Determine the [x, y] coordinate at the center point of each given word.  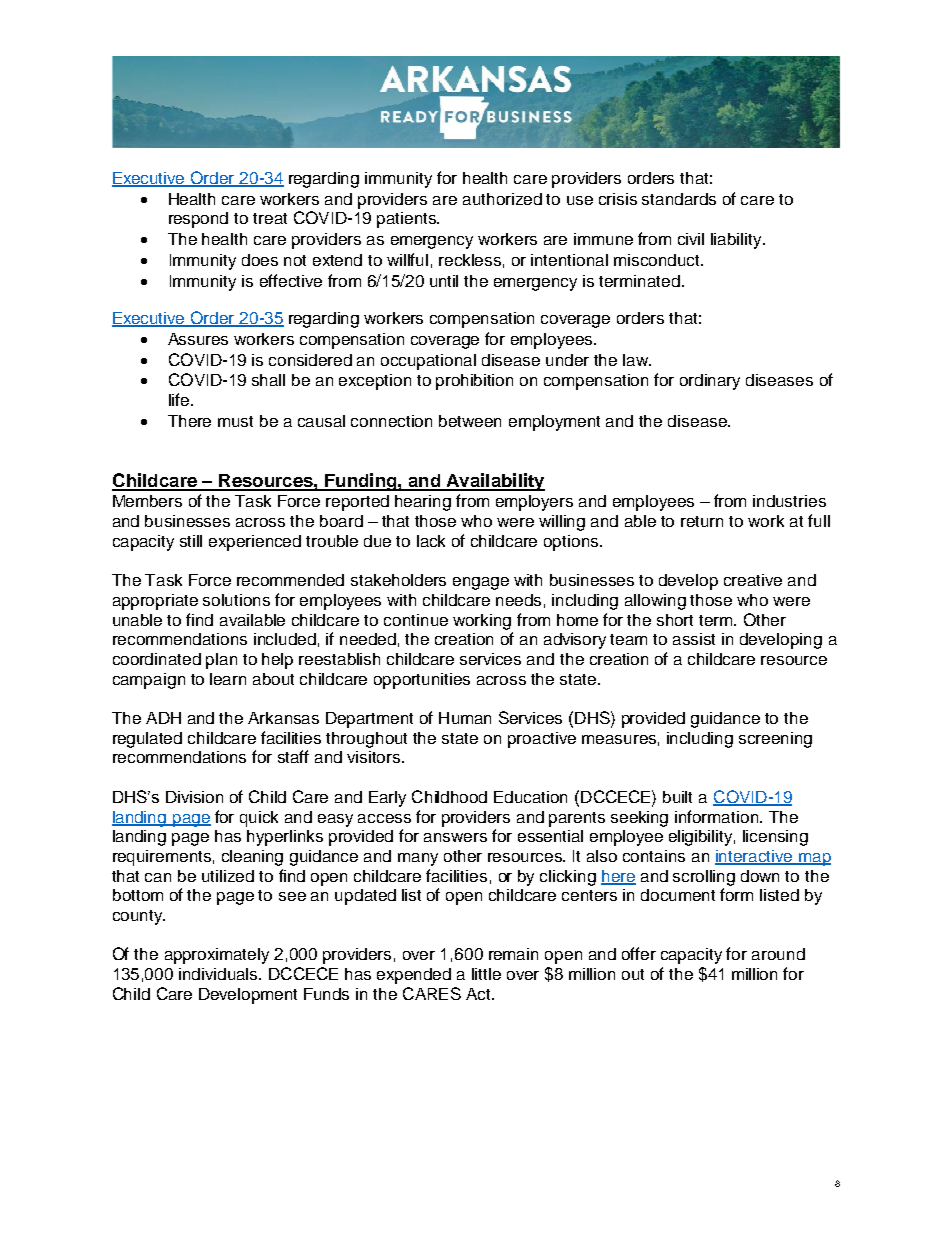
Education [530, 797]
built [677, 797]
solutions [236, 600]
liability [737, 241]
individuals [219, 974]
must [235, 421]
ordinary [710, 382]
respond [198, 220]
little [486, 974]
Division [194, 797]
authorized [502, 199]
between [470, 421]
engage [481, 583]
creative [753, 580]
